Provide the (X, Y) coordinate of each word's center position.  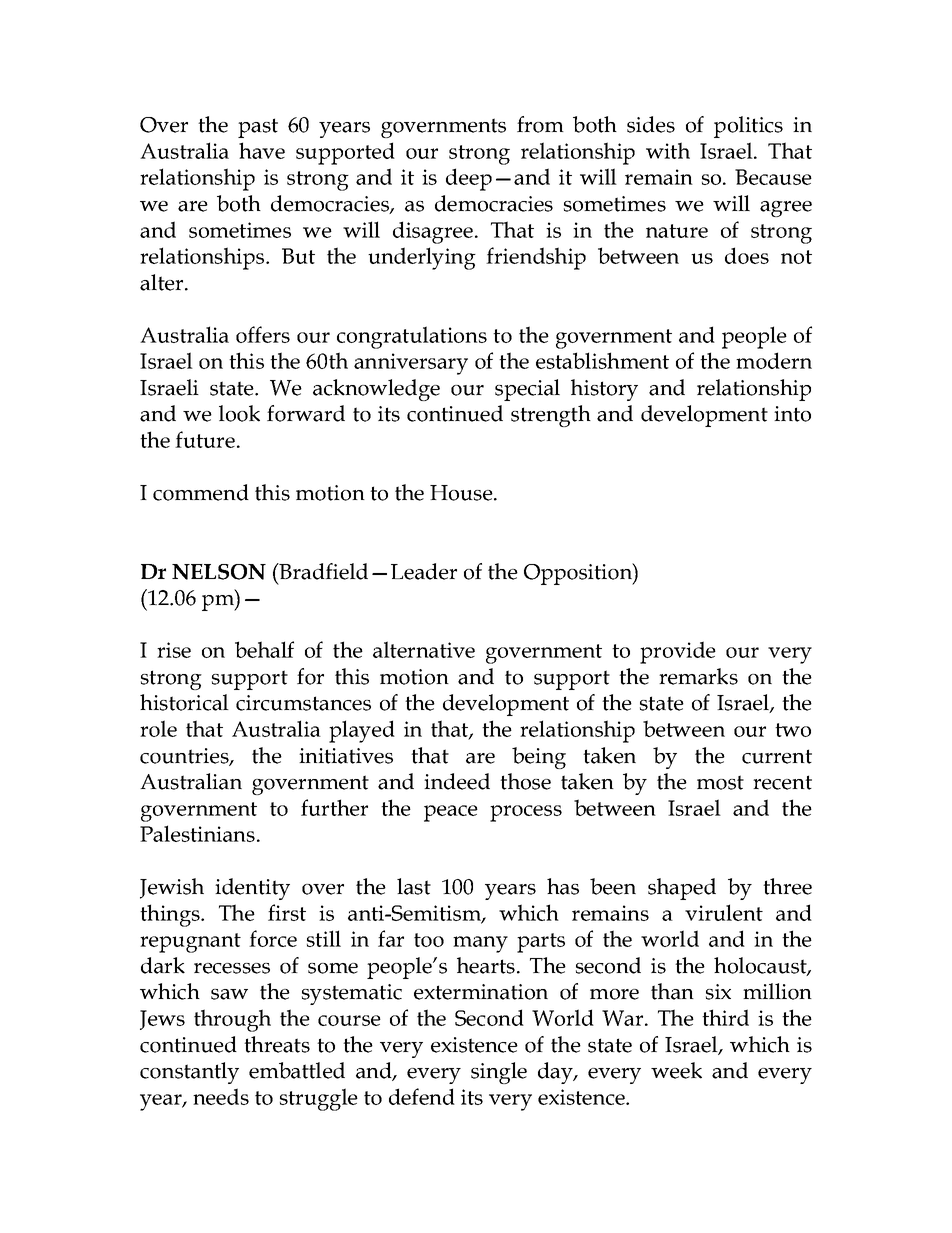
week (676, 1070)
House (461, 493)
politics (748, 127)
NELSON (219, 572)
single (499, 1073)
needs (221, 1096)
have (262, 150)
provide (678, 652)
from (540, 124)
